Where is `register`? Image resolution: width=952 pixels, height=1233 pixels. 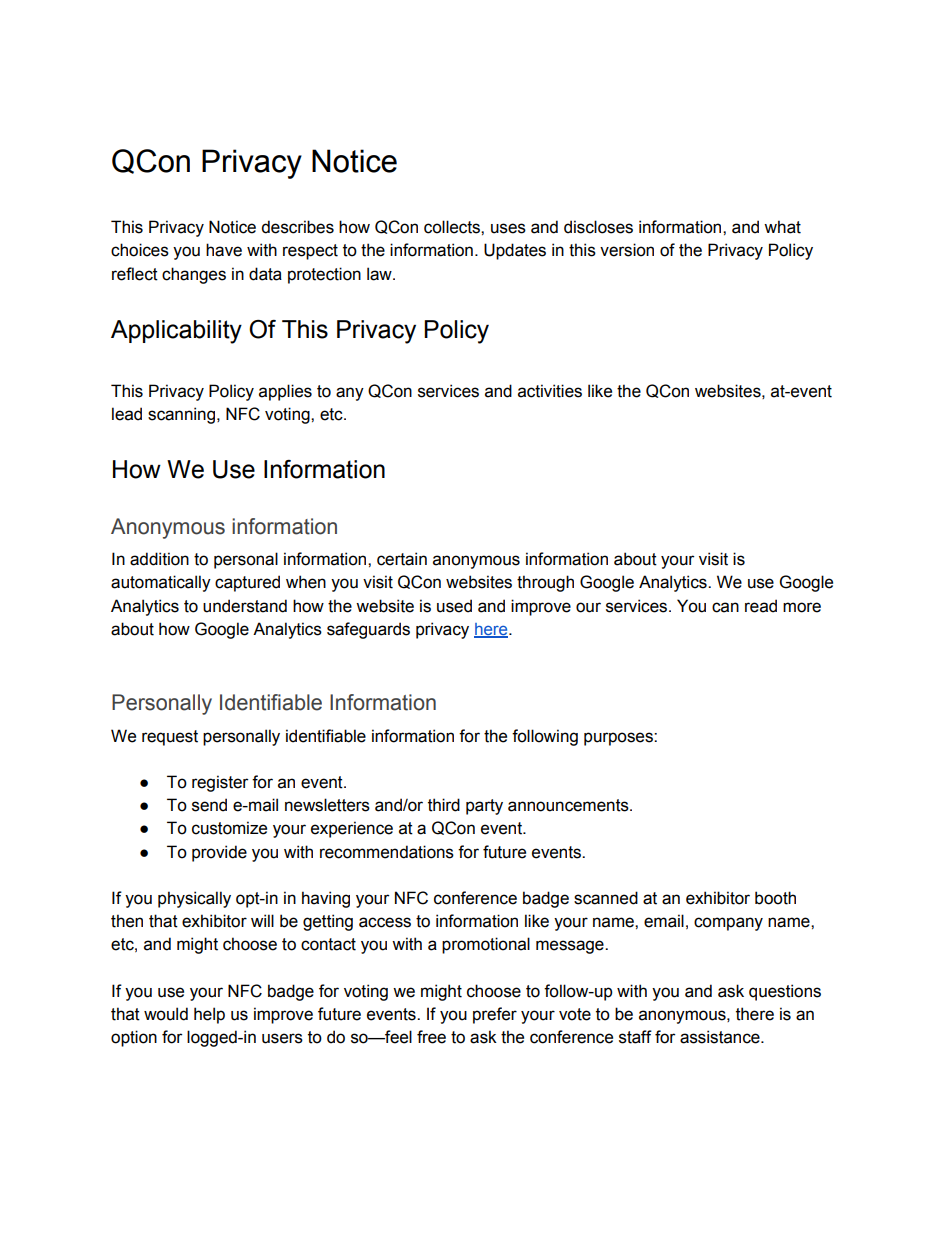
register is located at coordinates (220, 783).
